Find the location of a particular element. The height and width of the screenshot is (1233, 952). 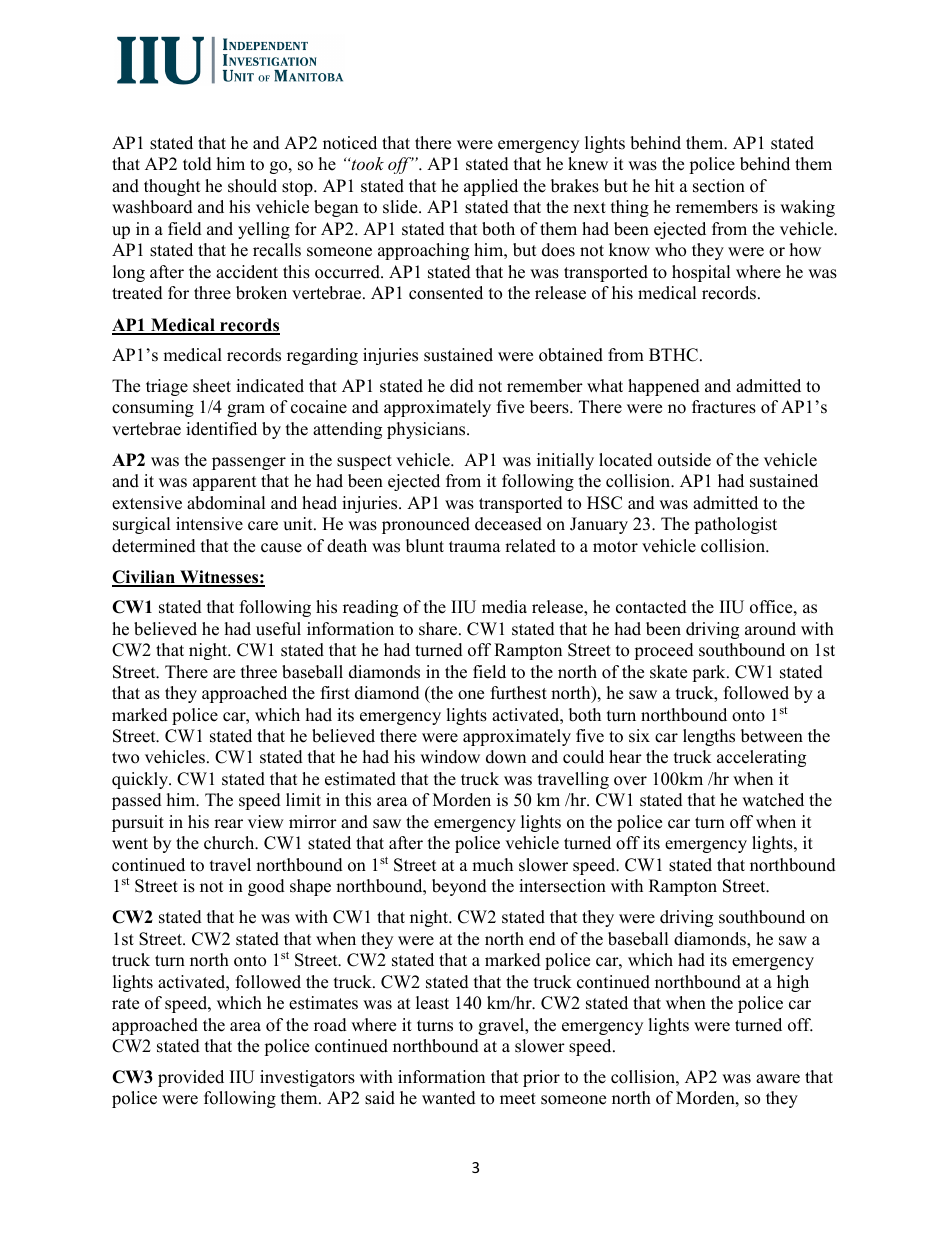

physicians is located at coordinates (427, 430).
